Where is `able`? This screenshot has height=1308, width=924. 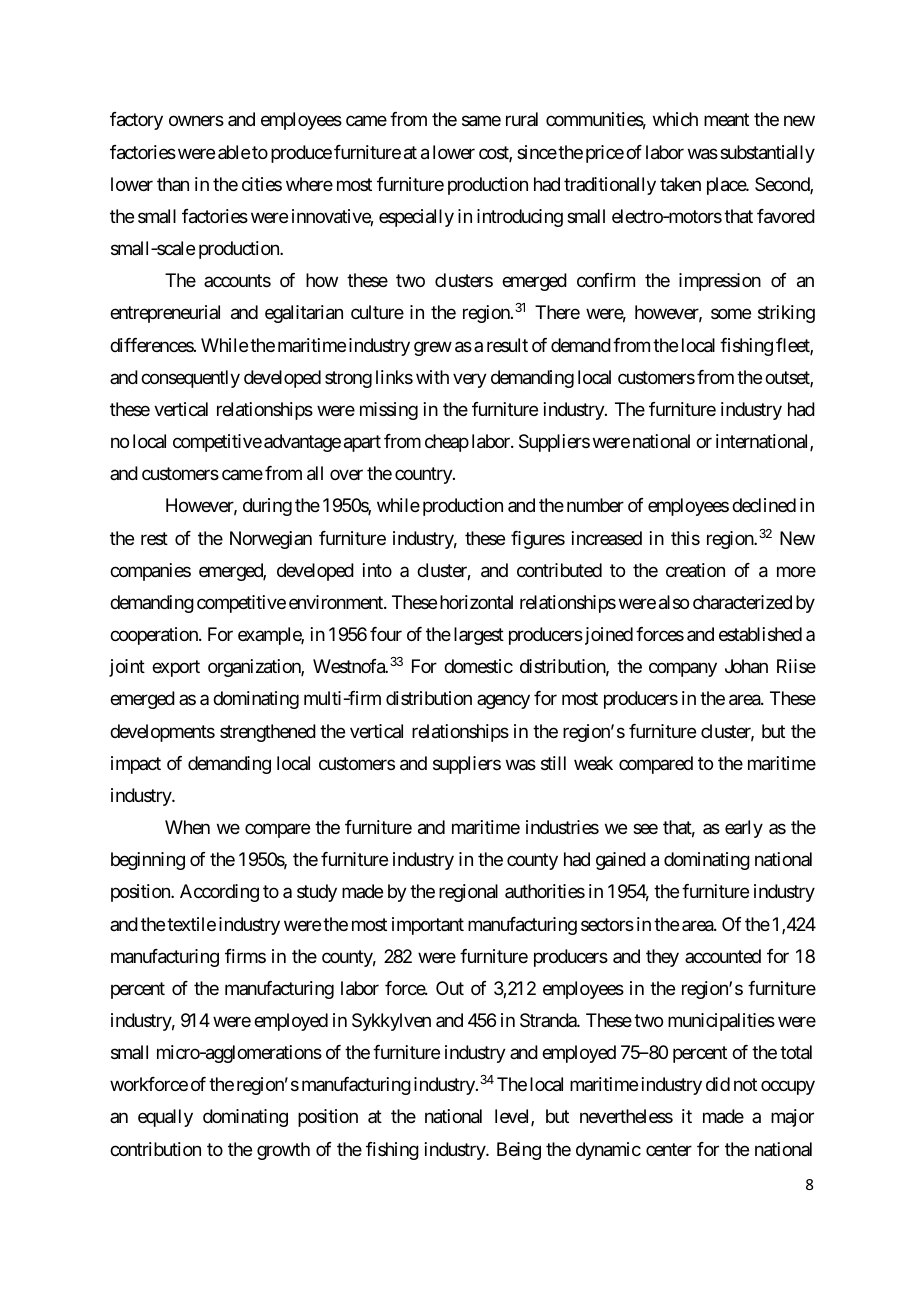 able is located at coordinates (234, 152).
